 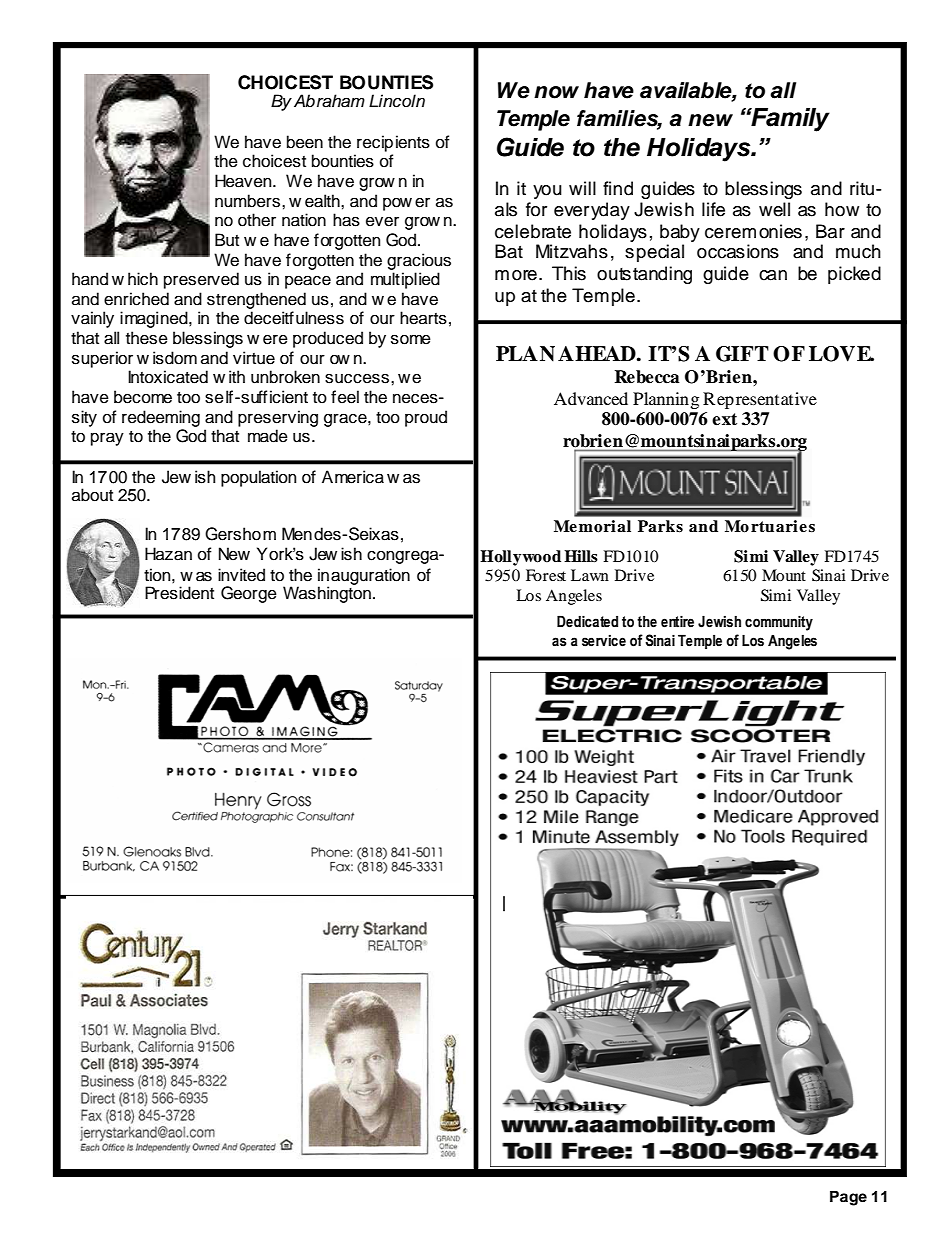 What do you see at coordinates (677, 621) in the image?
I see `entire` at bounding box center [677, 621].
